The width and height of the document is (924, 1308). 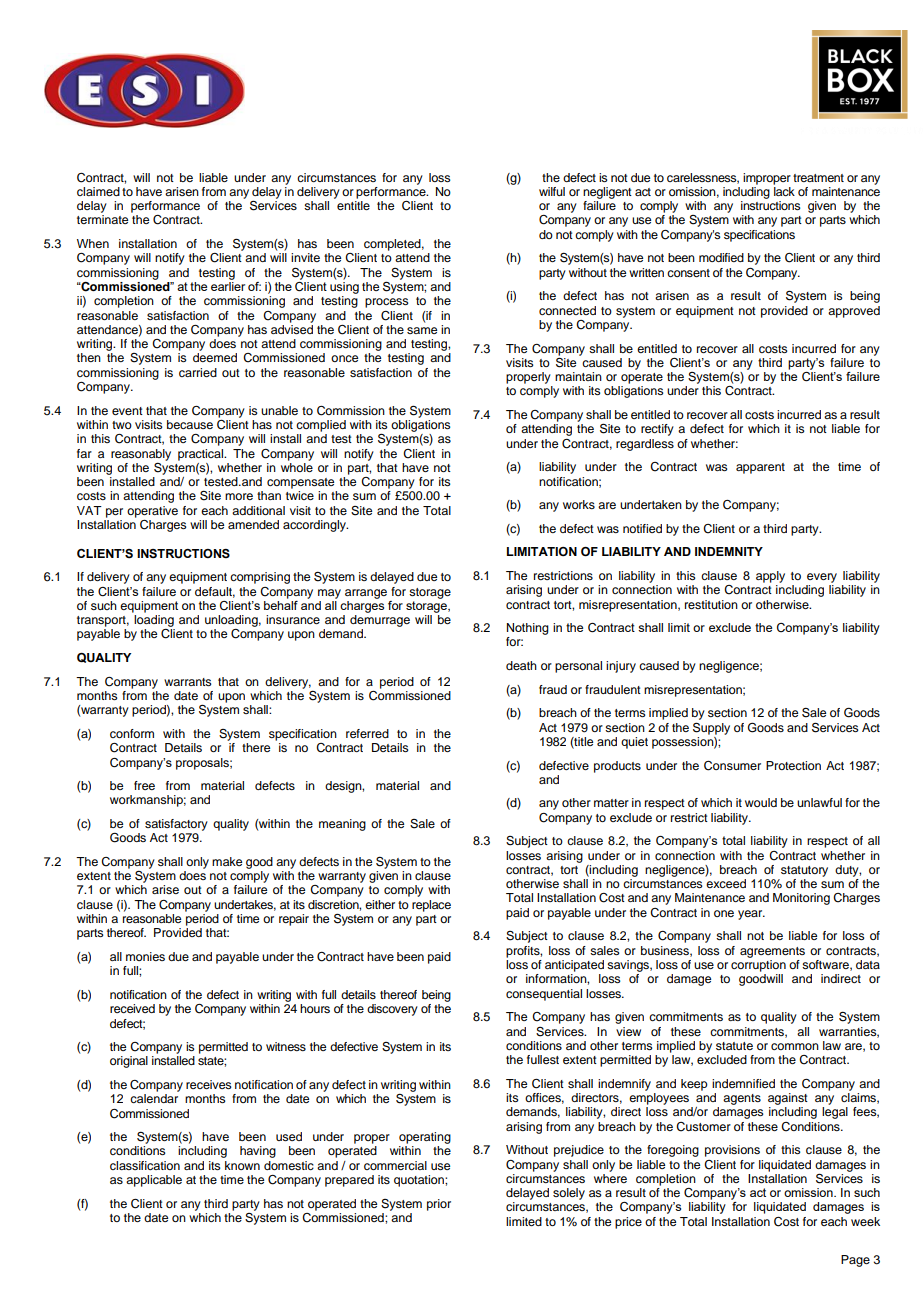 What do you see at coordinates (154, 1181) in the document?
I see `applicable` at bounding box center [154, 1181].
